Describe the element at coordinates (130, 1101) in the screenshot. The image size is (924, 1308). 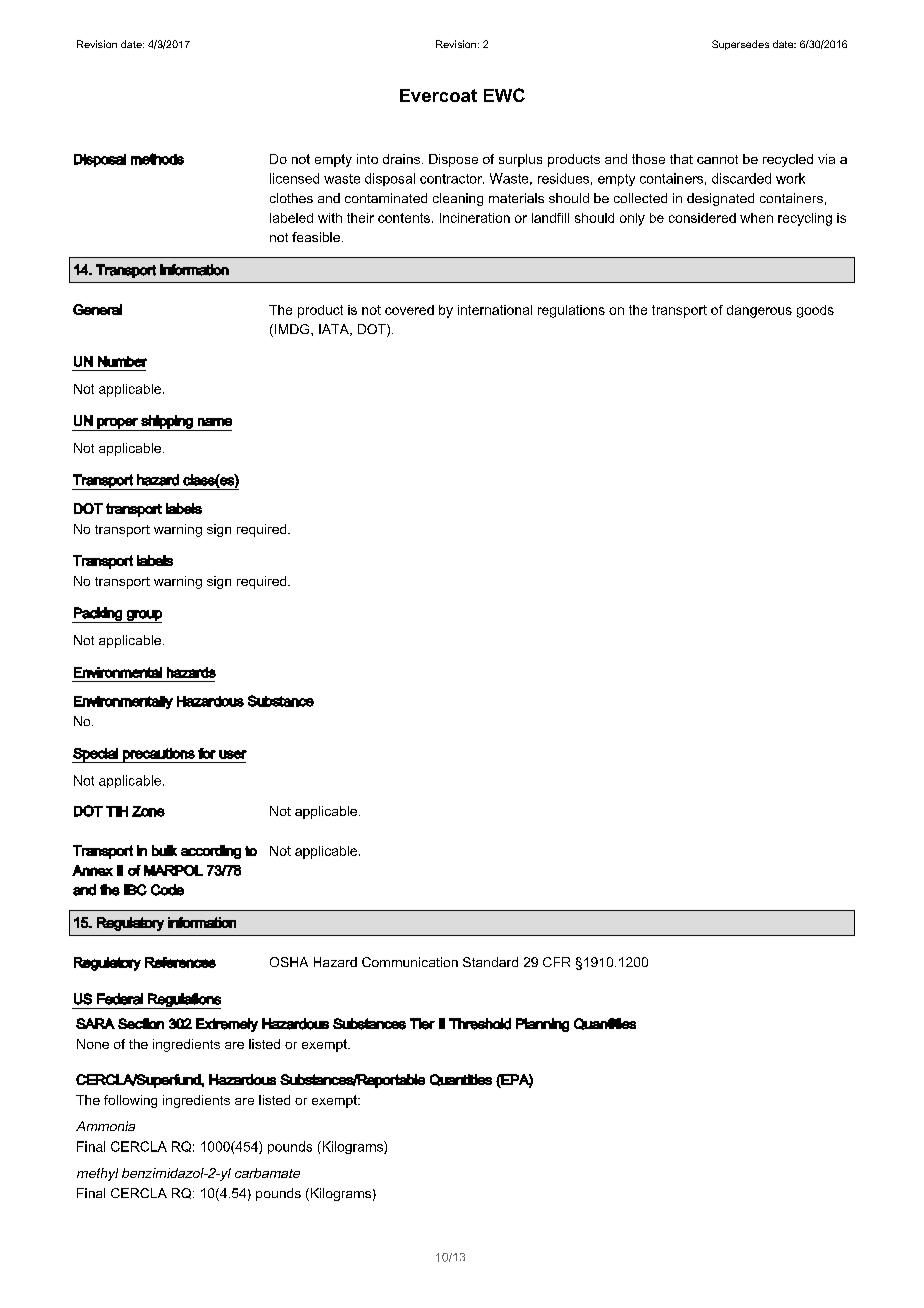
I see `following` at that location.
